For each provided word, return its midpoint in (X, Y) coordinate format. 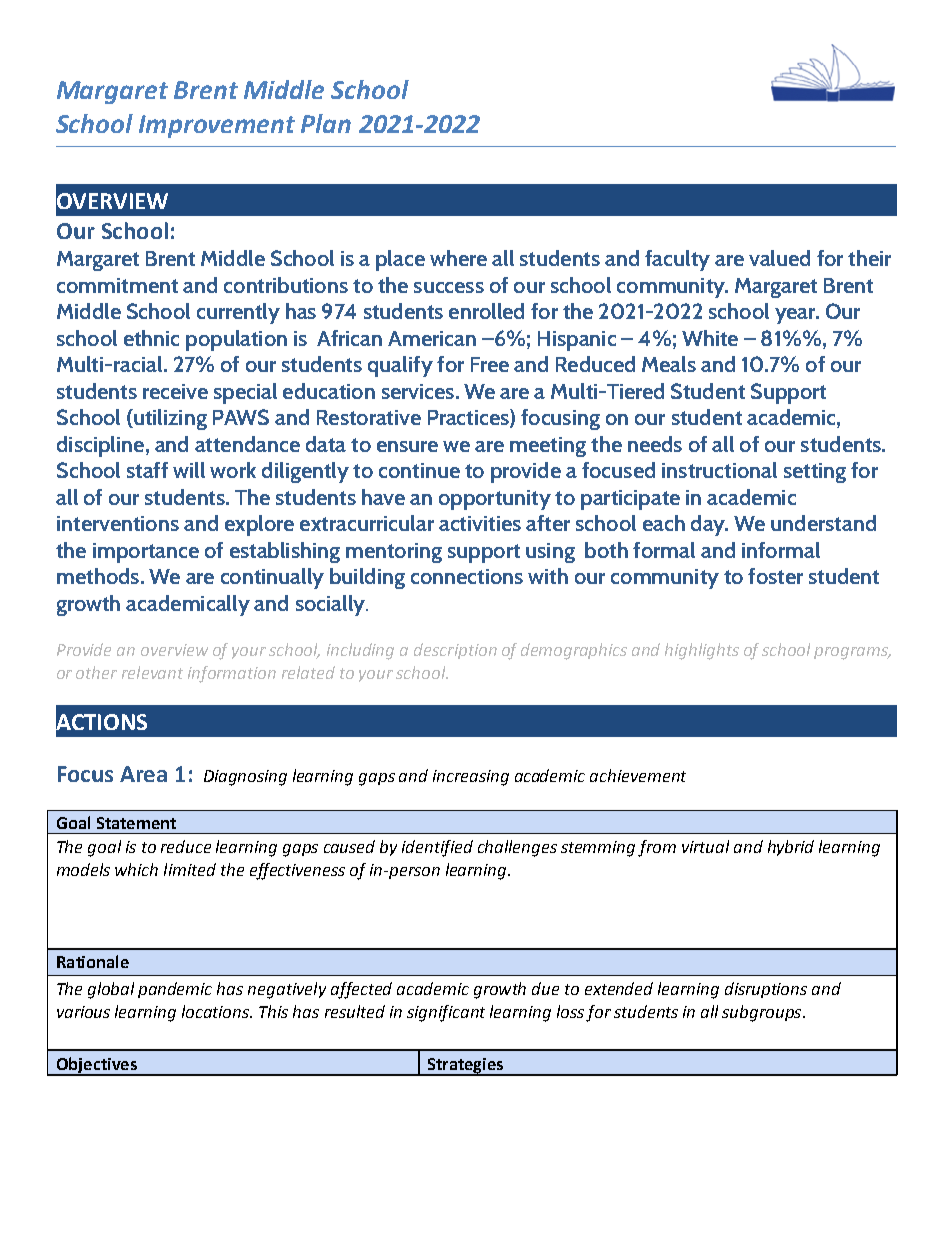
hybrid (791, 848)
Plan (326, 123)
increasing (471, 778)
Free (490, 364)
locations (217, 1011)
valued (779, 258)
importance (146, 553)
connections (467, 576)
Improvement (217, 126)
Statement (136, 823)
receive (175, 391)
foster (775, 576)
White (710, 338)
